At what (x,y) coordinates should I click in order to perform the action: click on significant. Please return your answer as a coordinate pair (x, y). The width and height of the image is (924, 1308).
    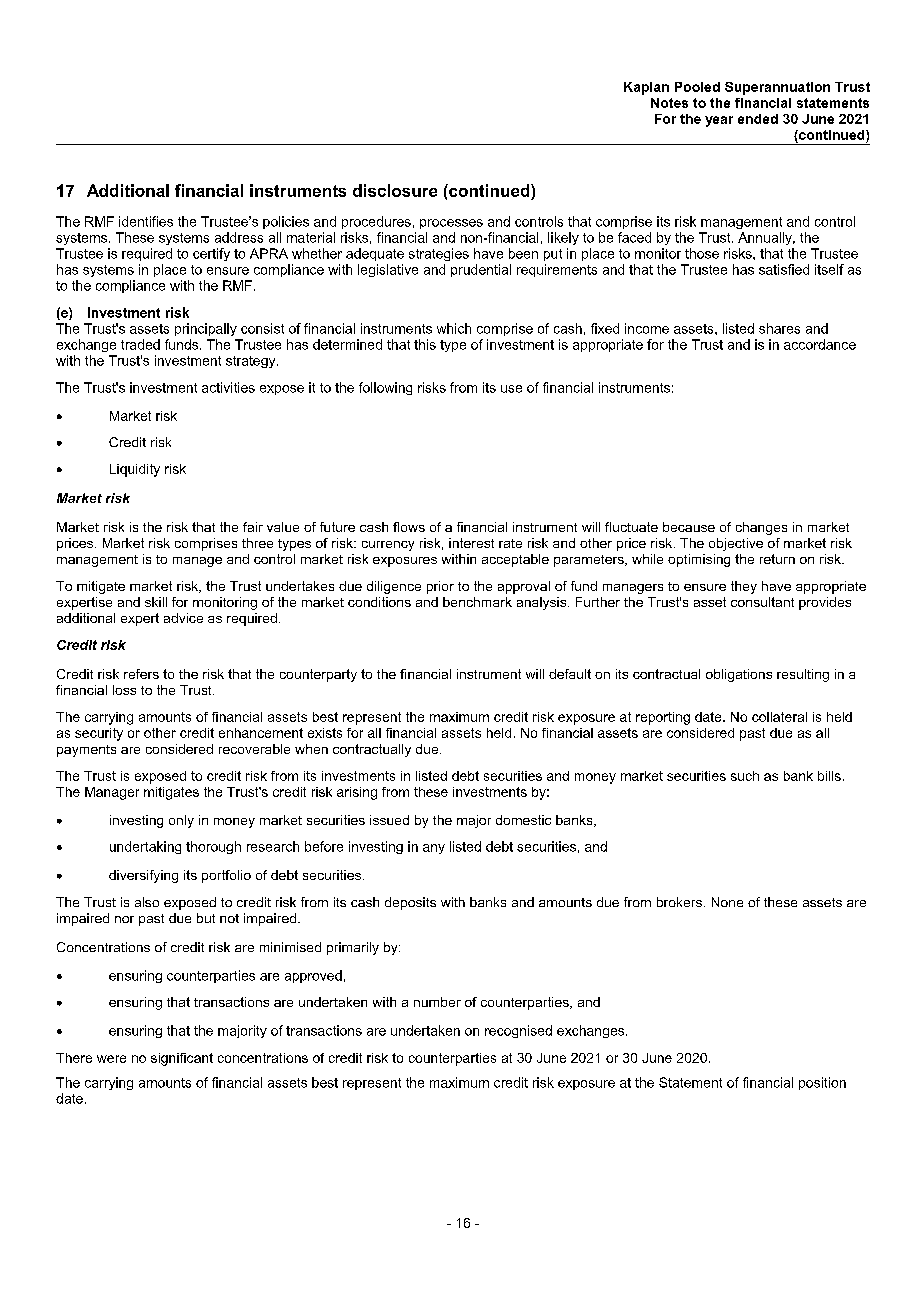
    Looking at the image, I should click on (182, 1059).
